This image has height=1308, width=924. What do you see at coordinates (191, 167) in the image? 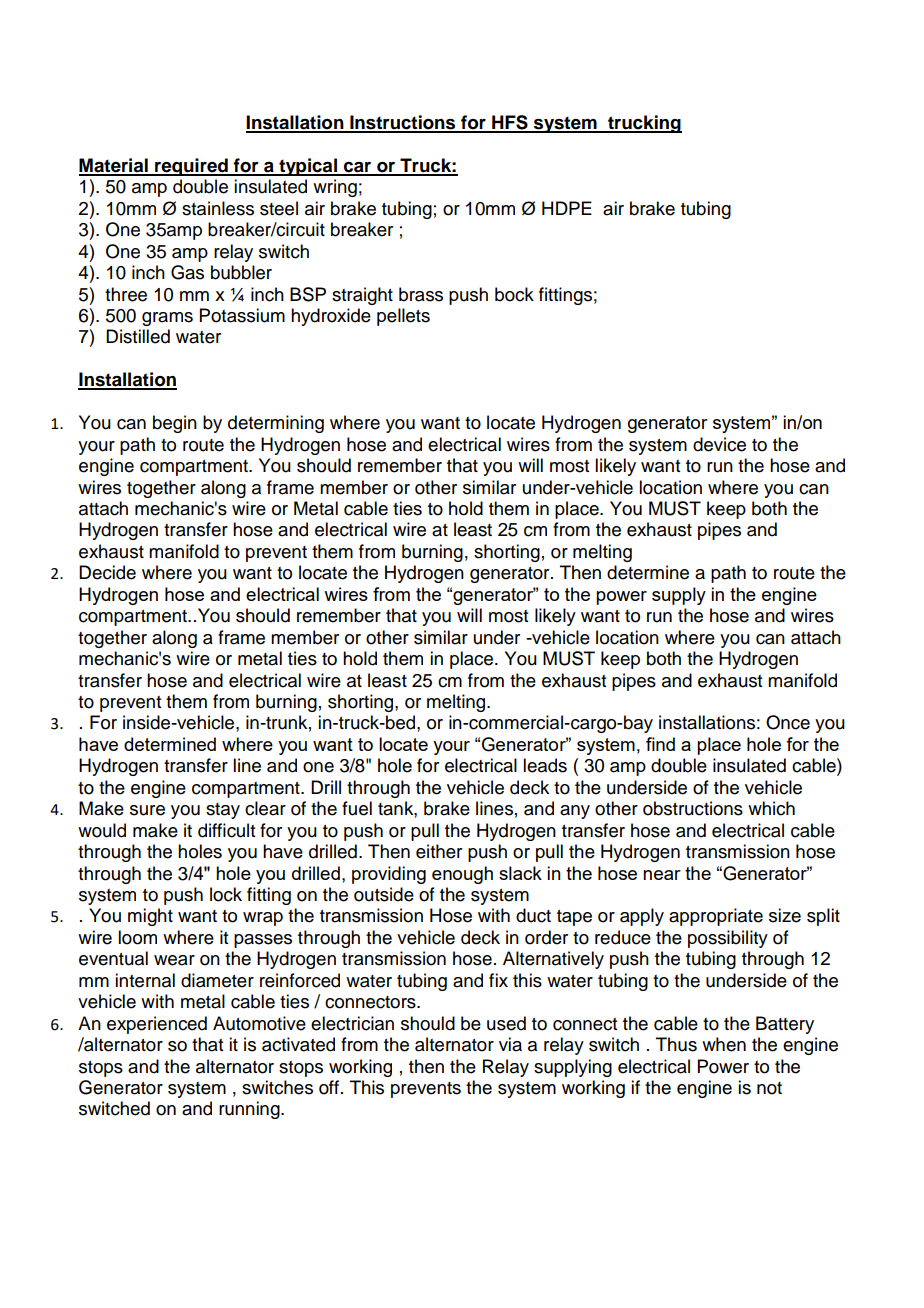
I see `required` at bounding box center [191, 167].
